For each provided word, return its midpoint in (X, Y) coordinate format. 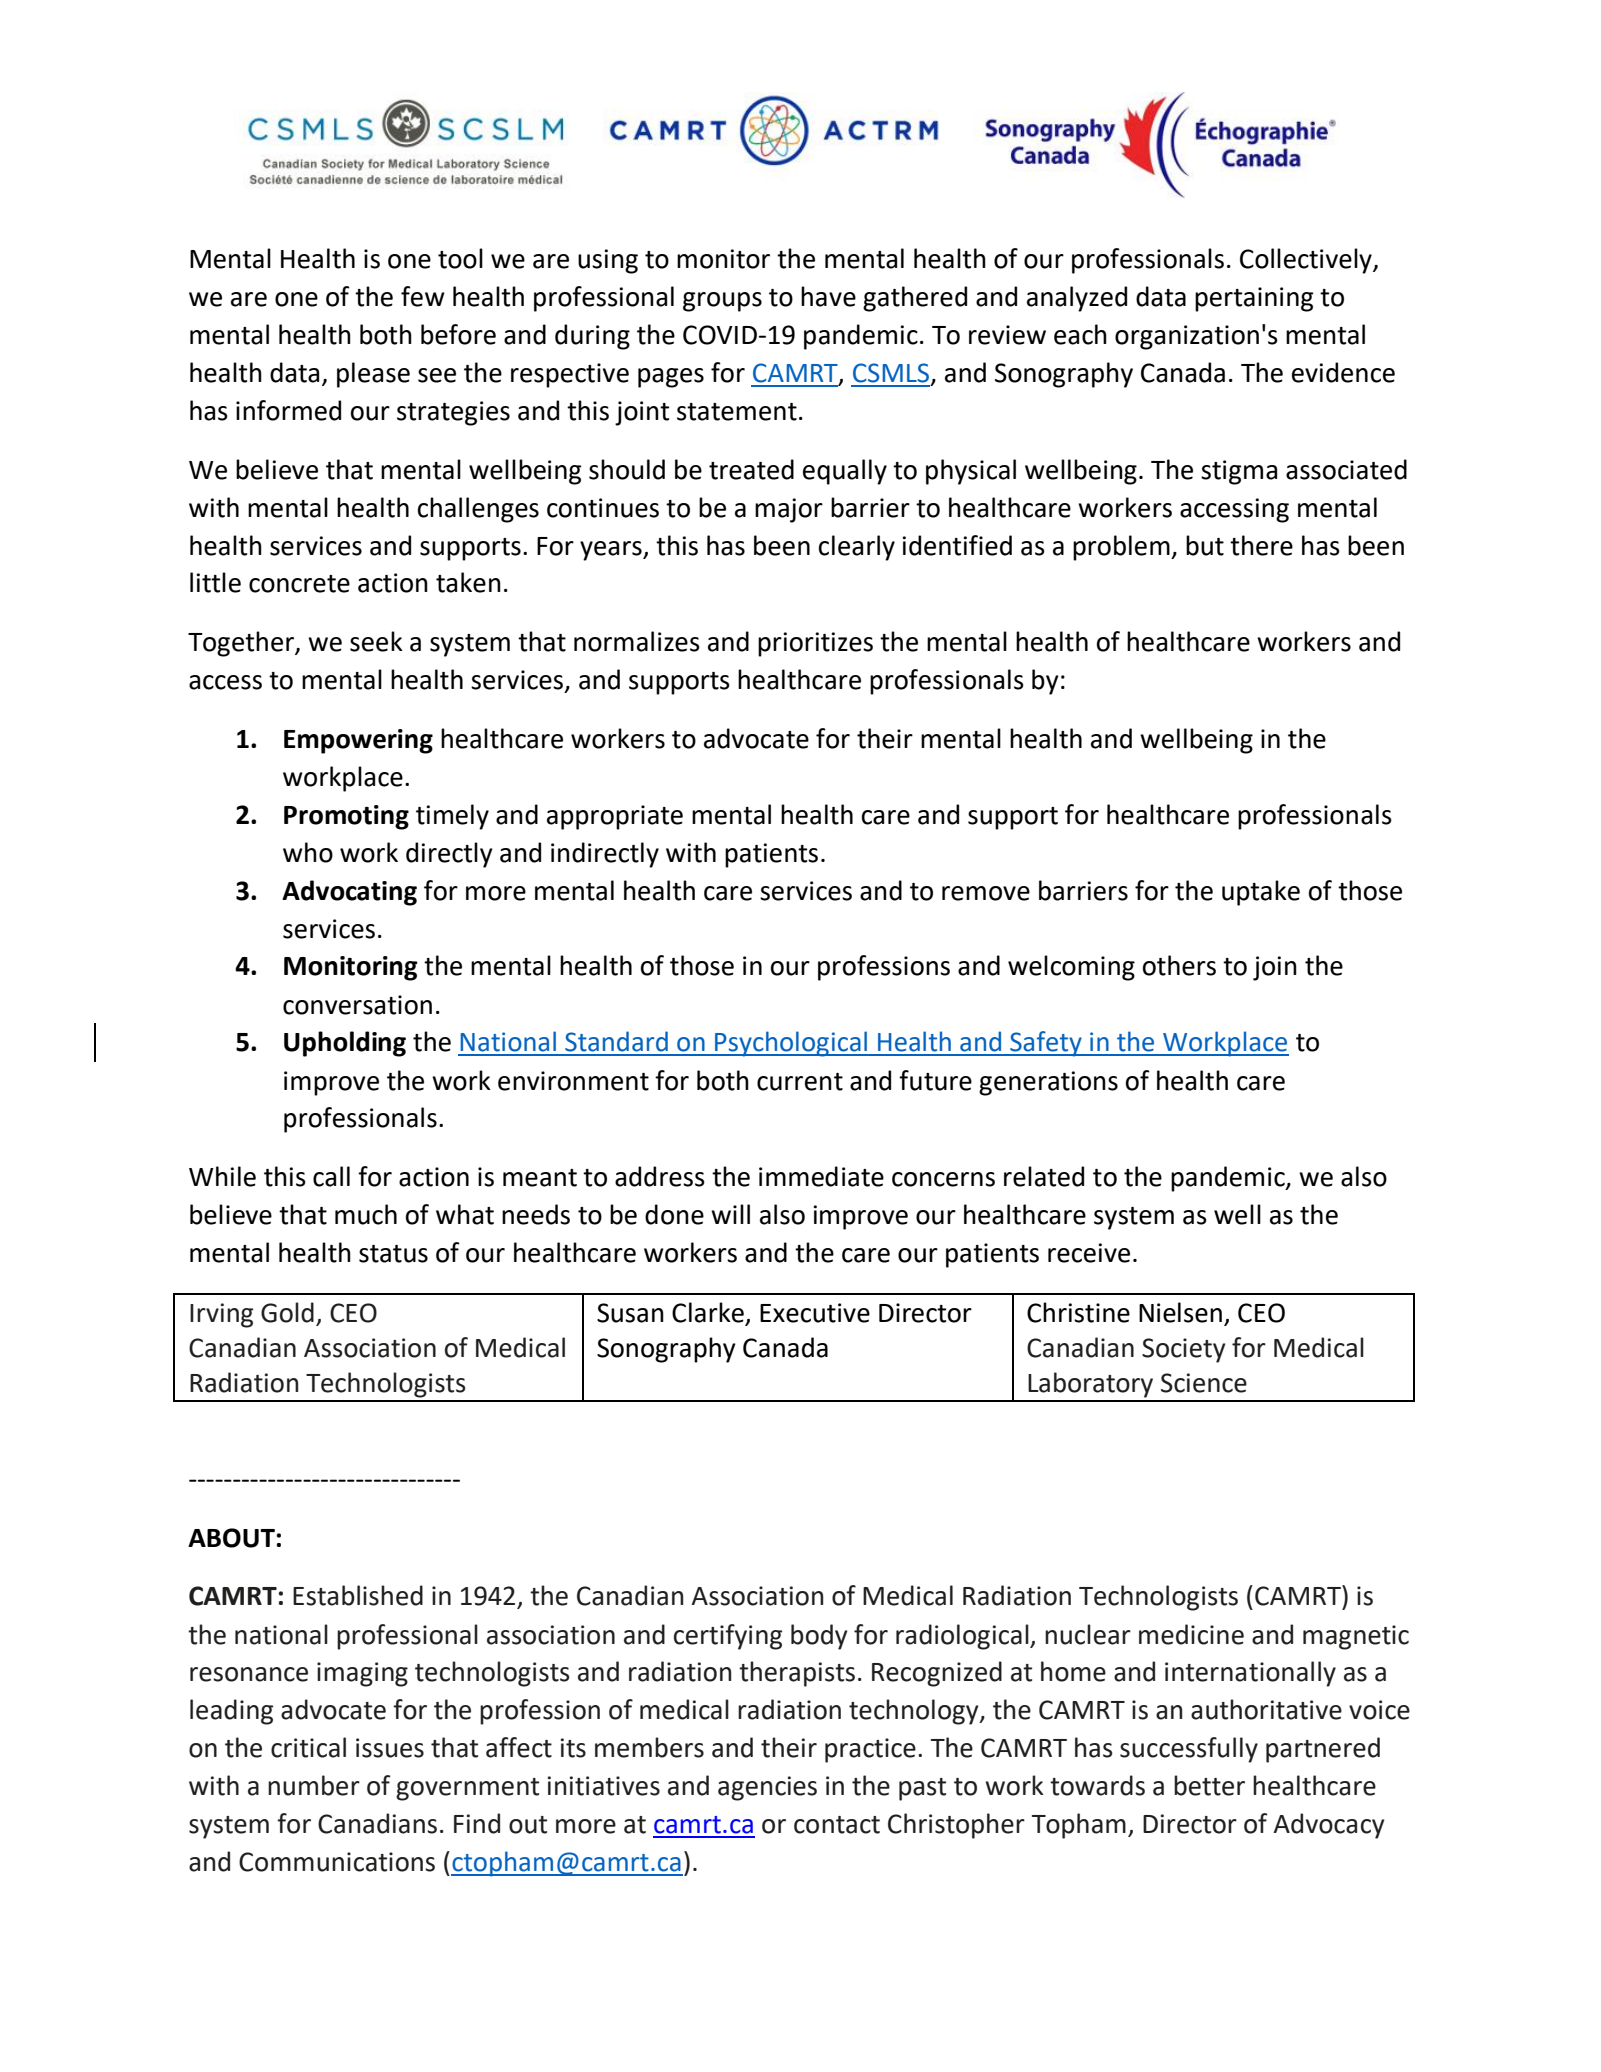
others (1179, 965)
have (828, 296)
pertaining (1254, 299)
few (423, 296)
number (314, 1785)
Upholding (345, 1044)
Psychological (791, 1044)
